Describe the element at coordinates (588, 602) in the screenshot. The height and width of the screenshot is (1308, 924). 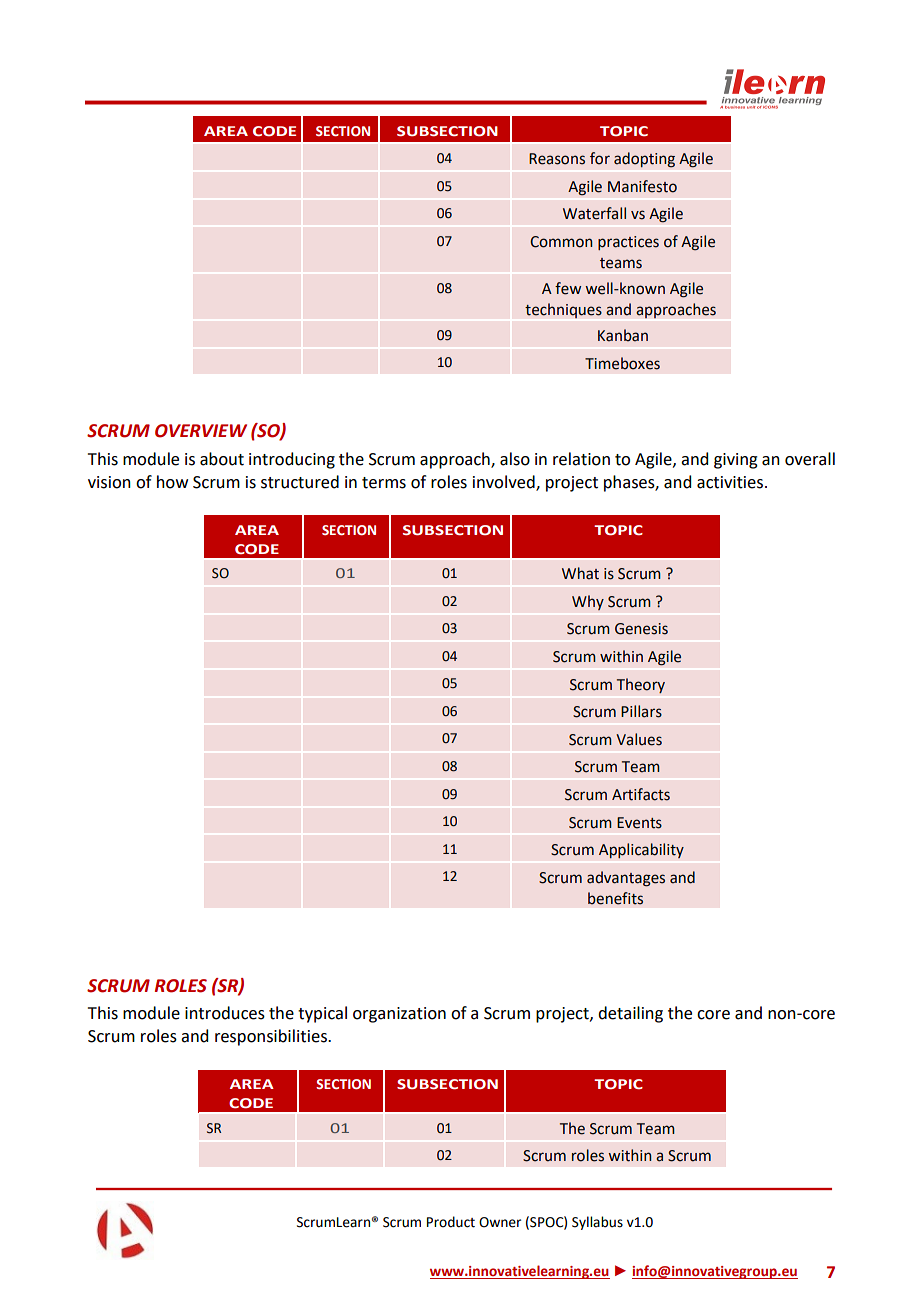
I see `Why` at that location.
